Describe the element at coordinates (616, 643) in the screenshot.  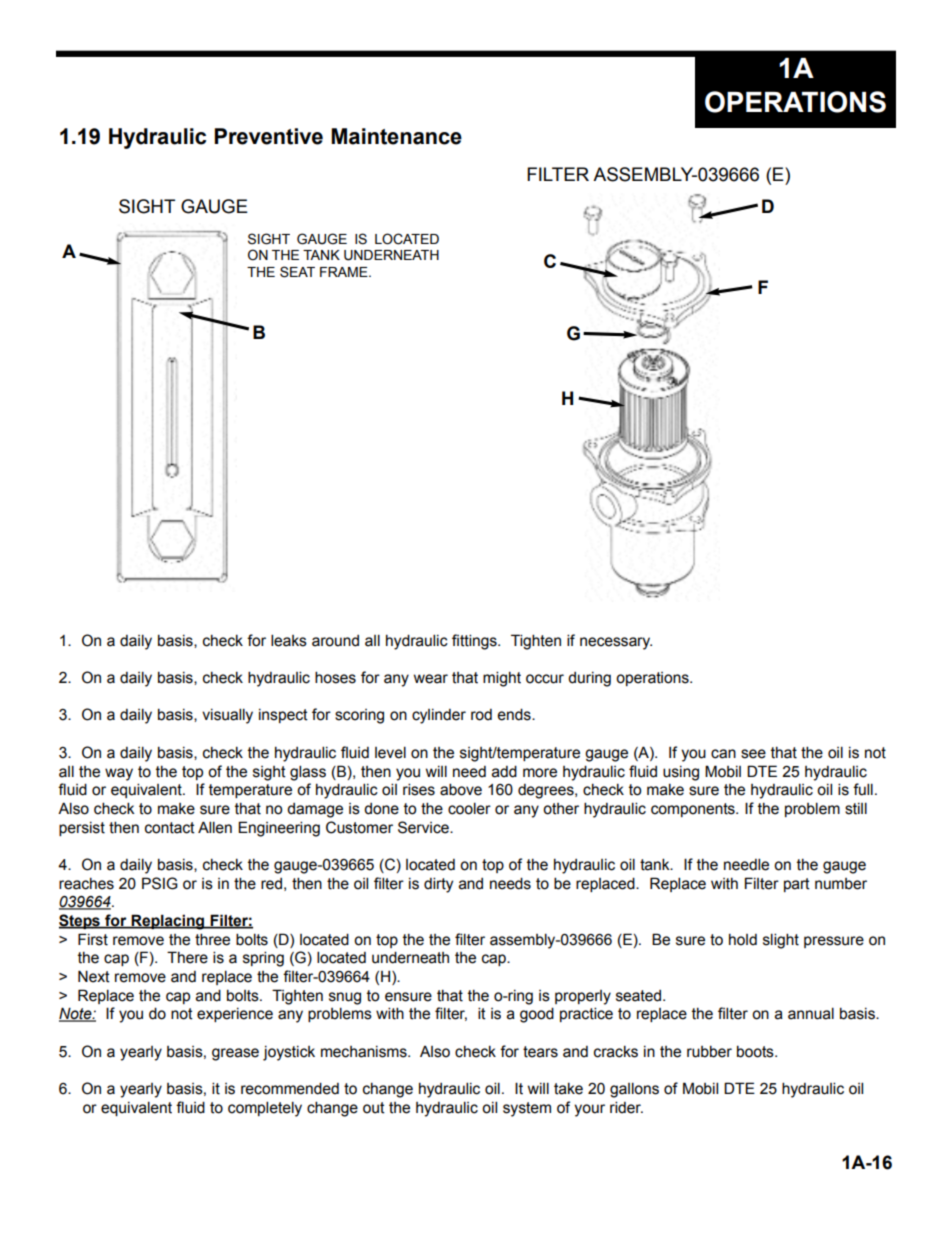
I see `necessary` at that location.
